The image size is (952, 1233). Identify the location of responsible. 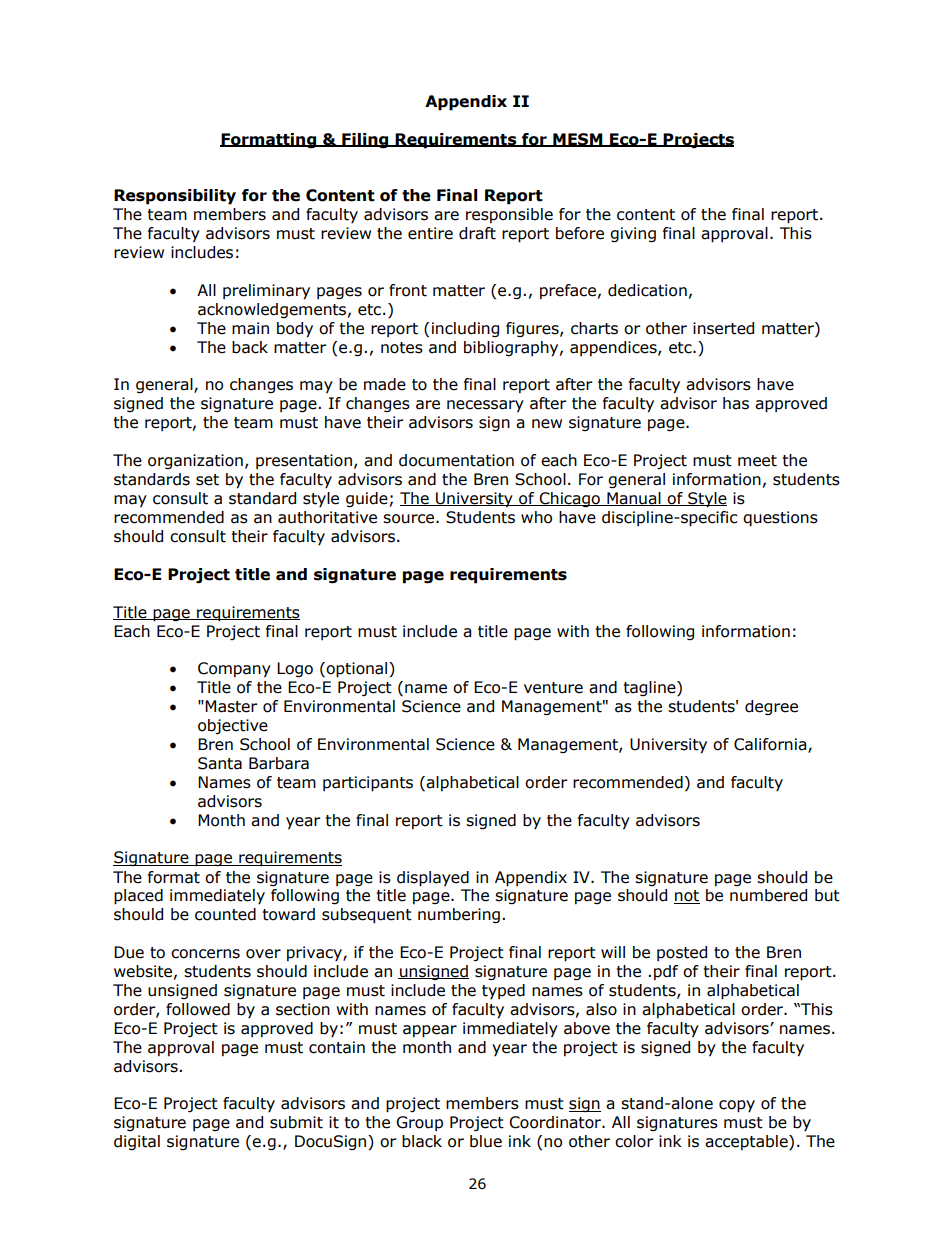
(509, 215).
